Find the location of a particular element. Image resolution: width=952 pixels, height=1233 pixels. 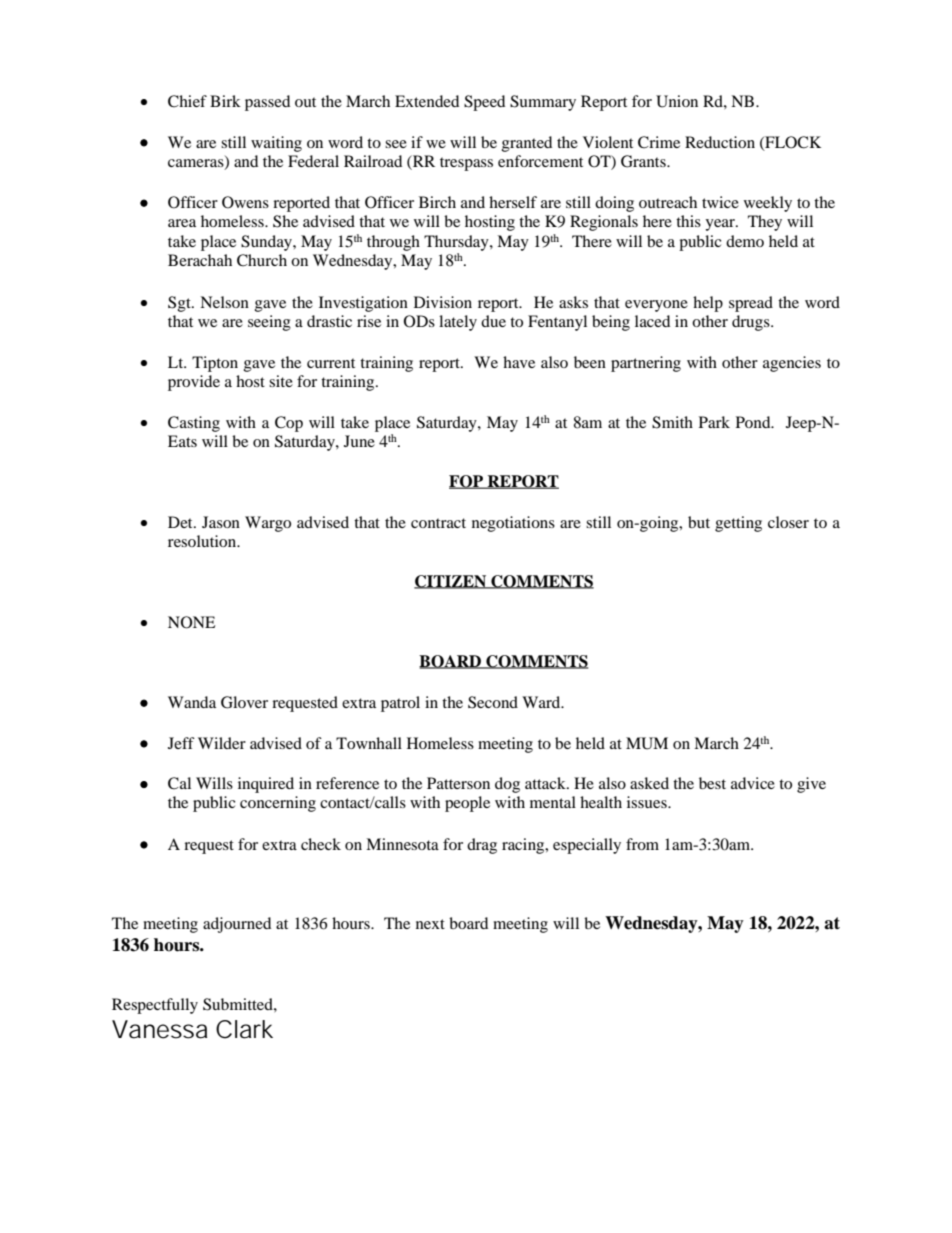

Reduction is located at coordinates (720, 142).
